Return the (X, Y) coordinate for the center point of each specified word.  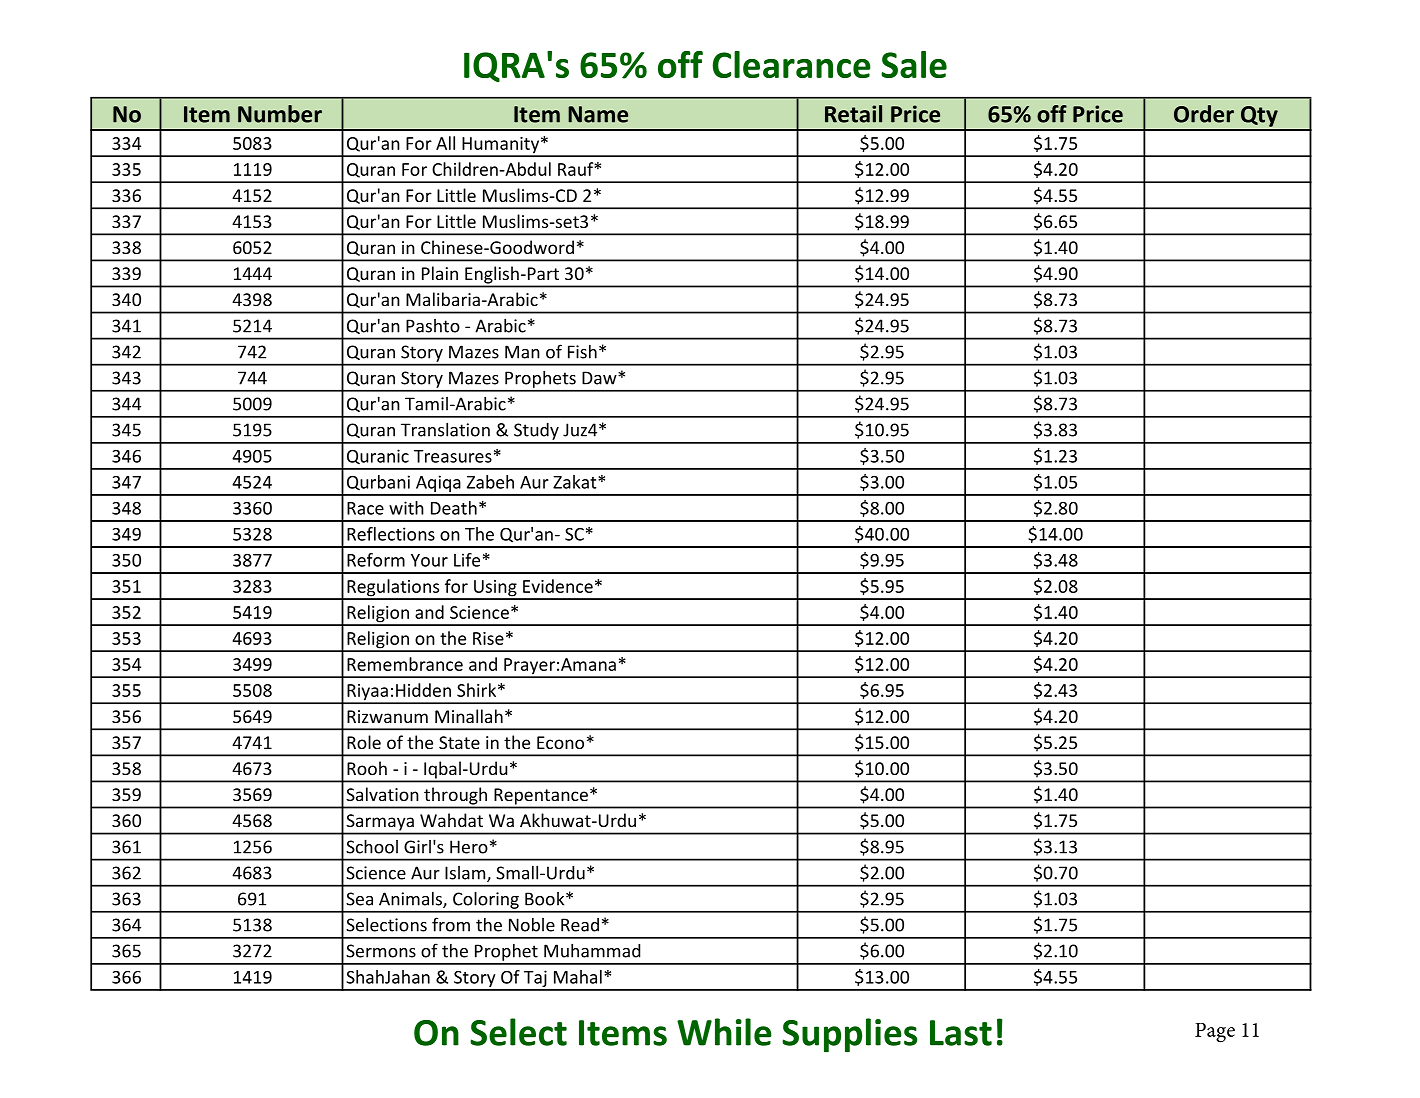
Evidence (558, 586)
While (724, 1032)
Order (1204, 114)
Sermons (381, 951)
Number (280, 114)
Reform (376, 560)
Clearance (792, 64)
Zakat (576, 482)
